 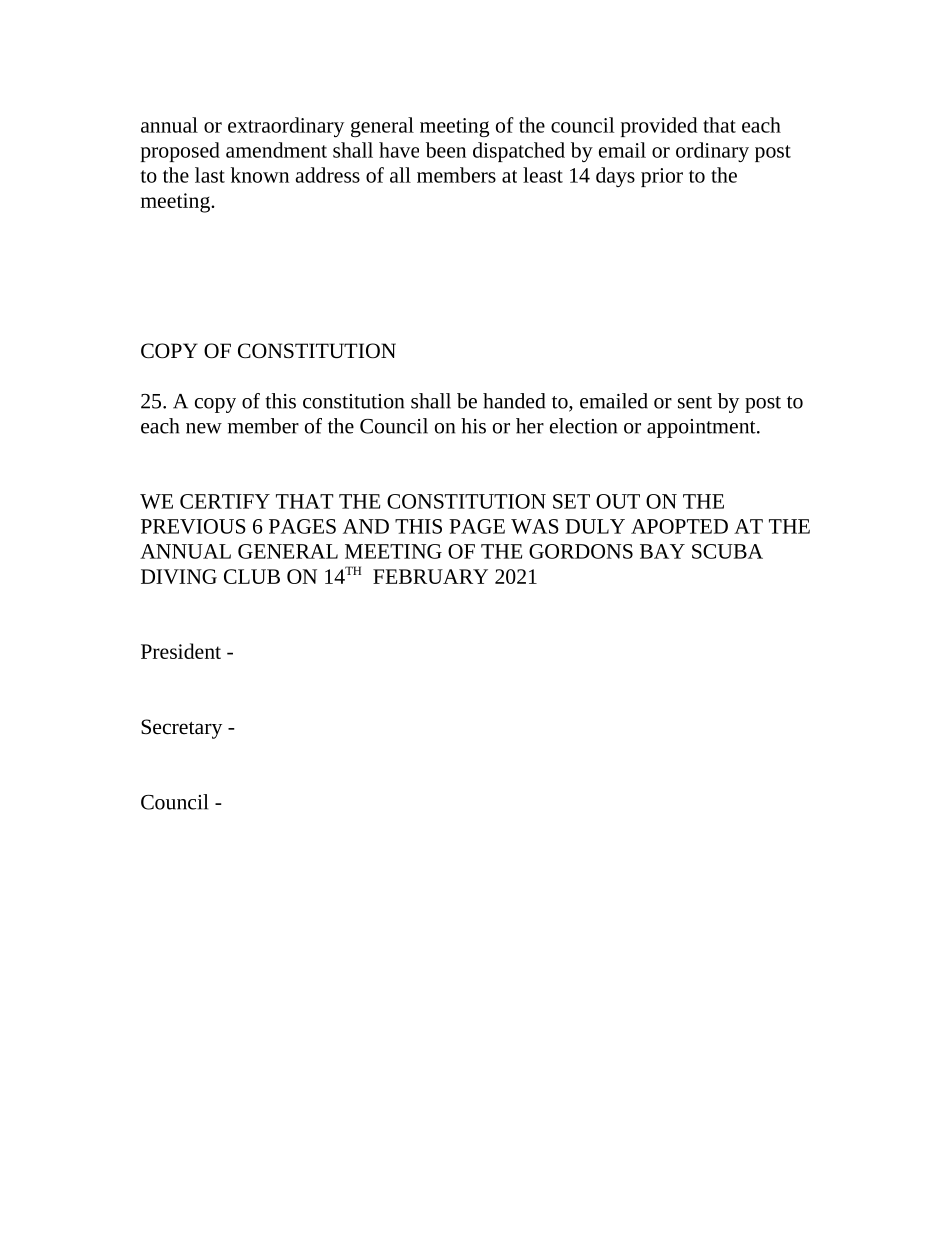 I want to click on Secretary, so click(x=181, y=729).
